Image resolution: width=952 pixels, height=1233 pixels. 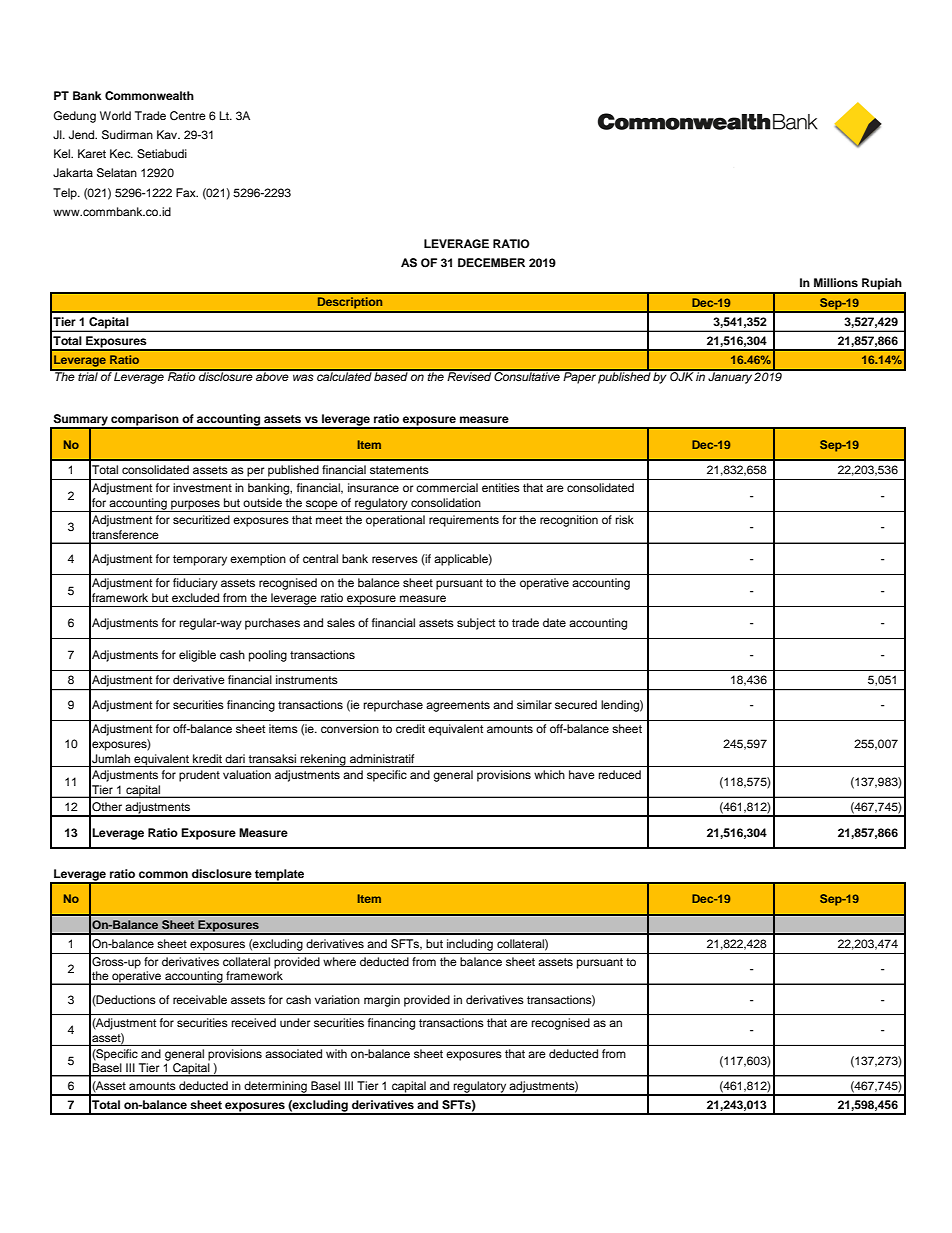 I want to click on receivable, so click(x=200, y=999).
